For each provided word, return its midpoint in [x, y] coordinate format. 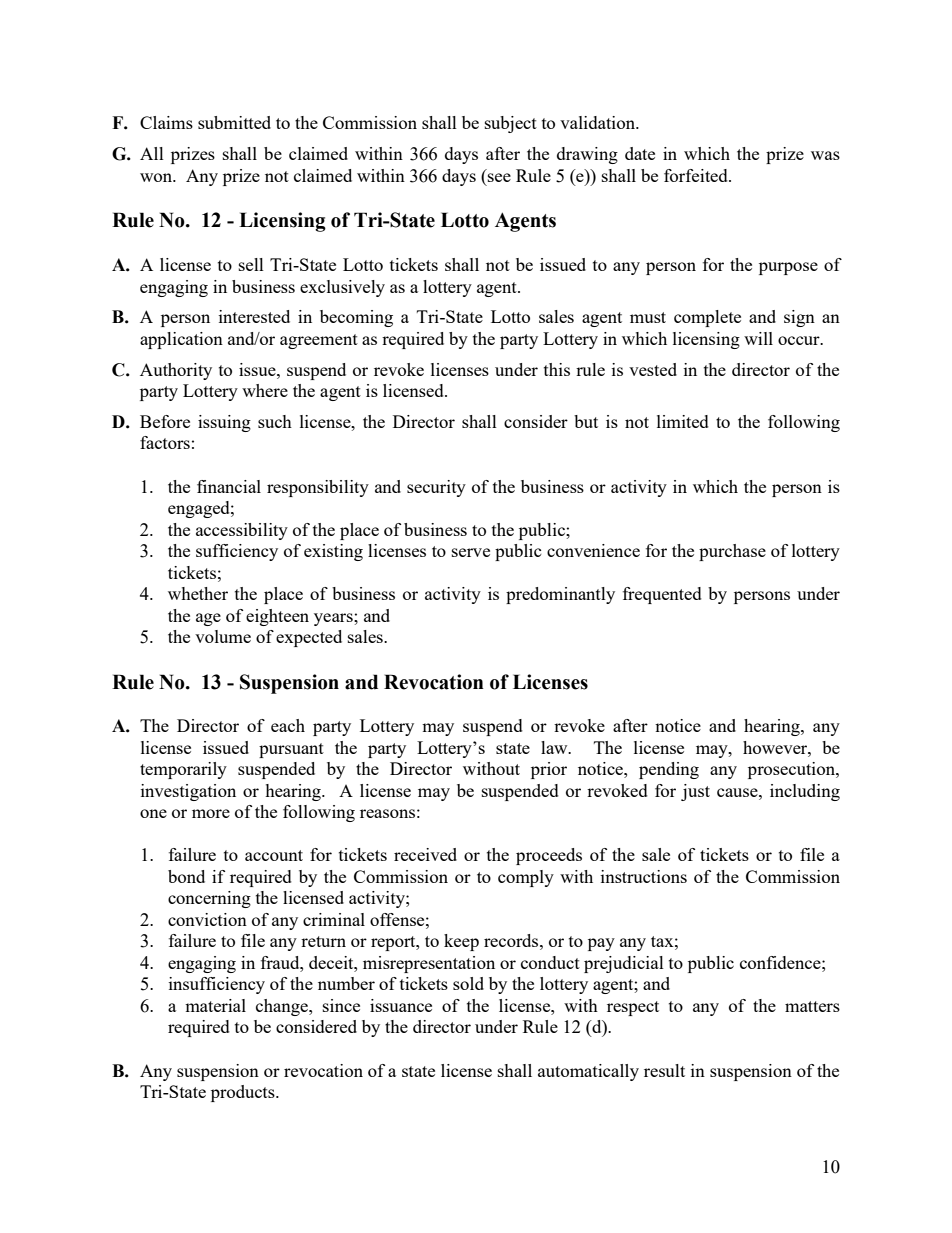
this [557, 369]
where [265, 390]
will [758, 338]
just [695, 792]
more [211, 813]
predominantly [560, 595]
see [499, 177]
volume [223, 636]
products [244, 1093]
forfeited [697, 175]
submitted [234, 122]
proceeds [549, 856]
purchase [732, 552]
